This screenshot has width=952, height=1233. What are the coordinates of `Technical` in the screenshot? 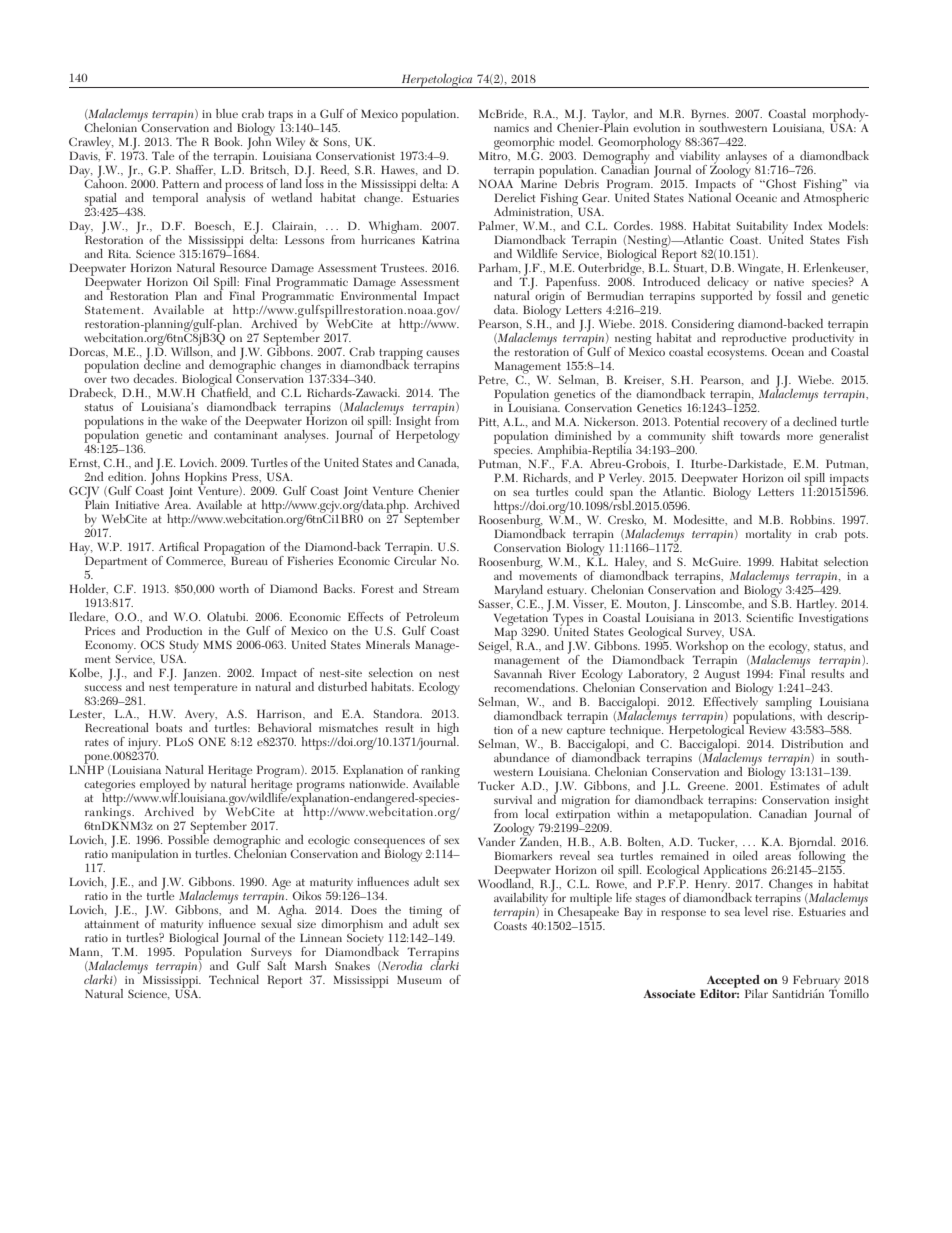 It's located at (234, 979).
